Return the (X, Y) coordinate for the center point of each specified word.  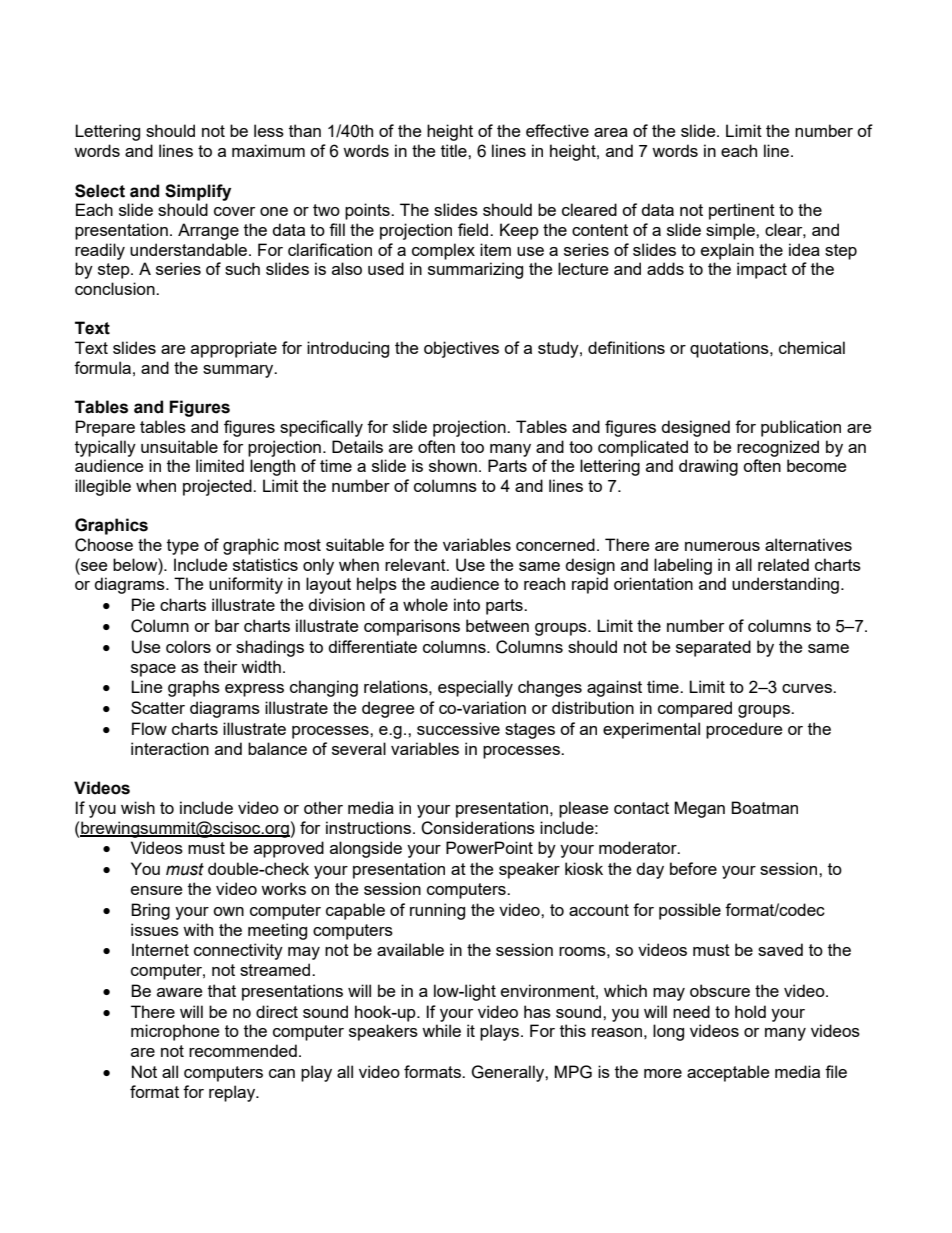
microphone (175, 1032)
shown (453, 465)
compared (695, 709)
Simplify (198, 192)
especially (475, 688)
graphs (194, 688)
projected (218, 487)
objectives (461, 349)
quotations (730, 349)
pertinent (742, 211)
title (455, 150)
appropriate (234, 349)
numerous (722, 546)
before (693, 868)
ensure (156, 890)
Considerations (478, 828)
